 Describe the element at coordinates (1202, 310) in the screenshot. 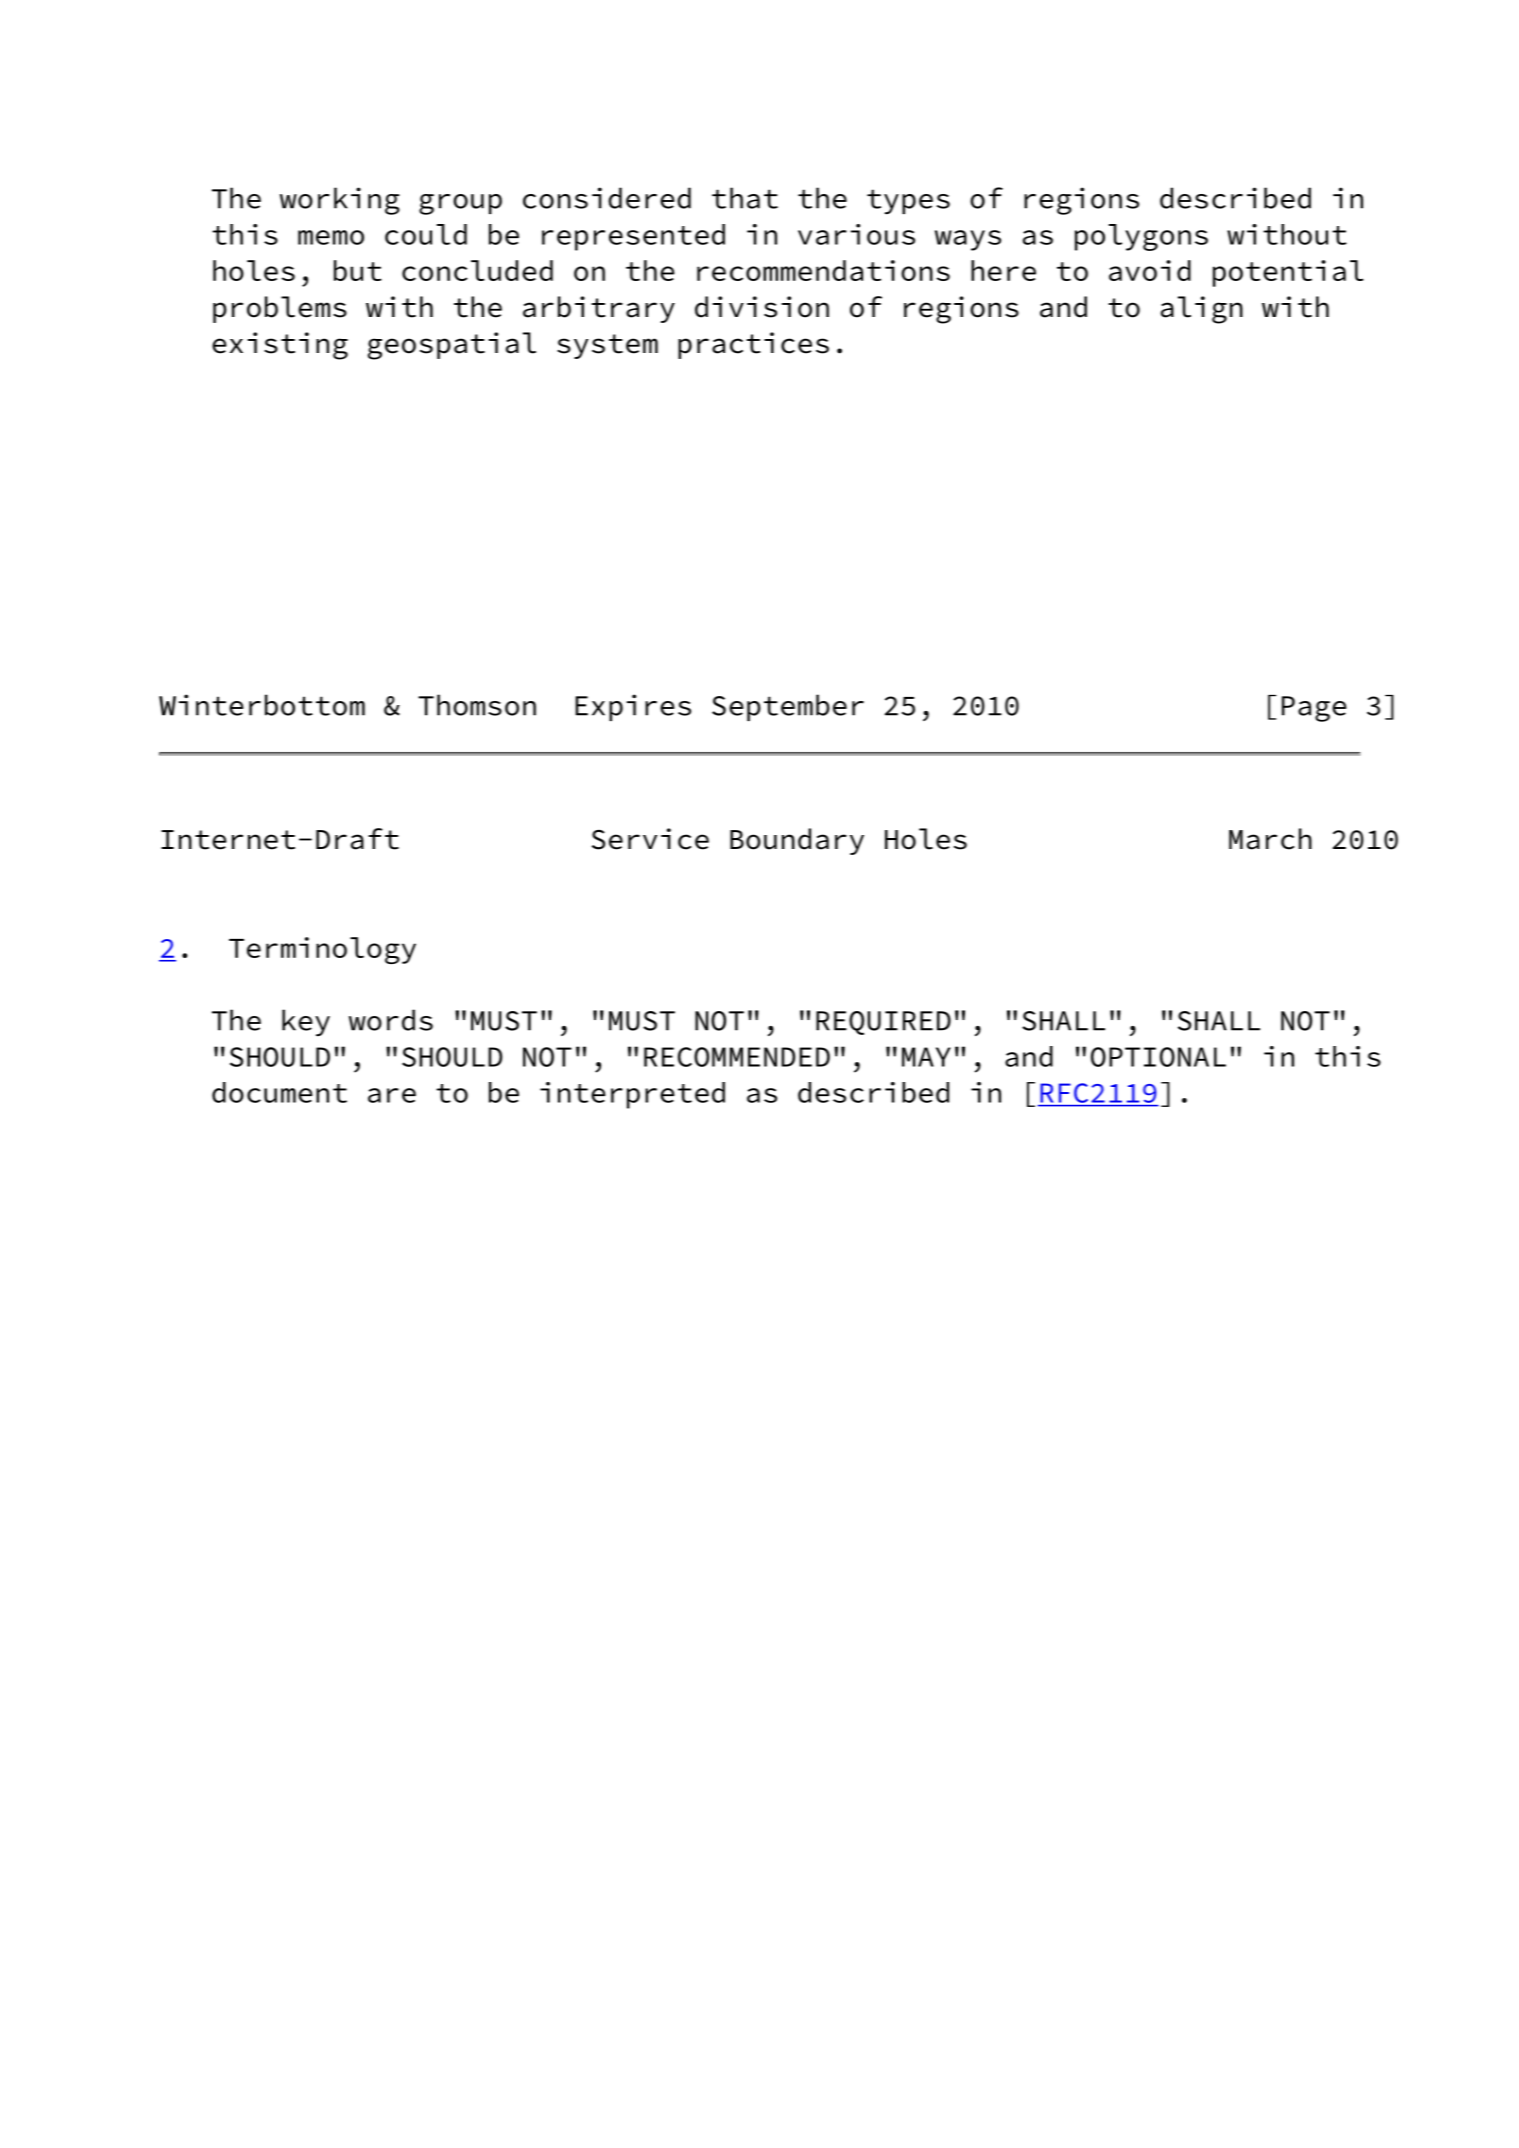

I see `align` at that location.
